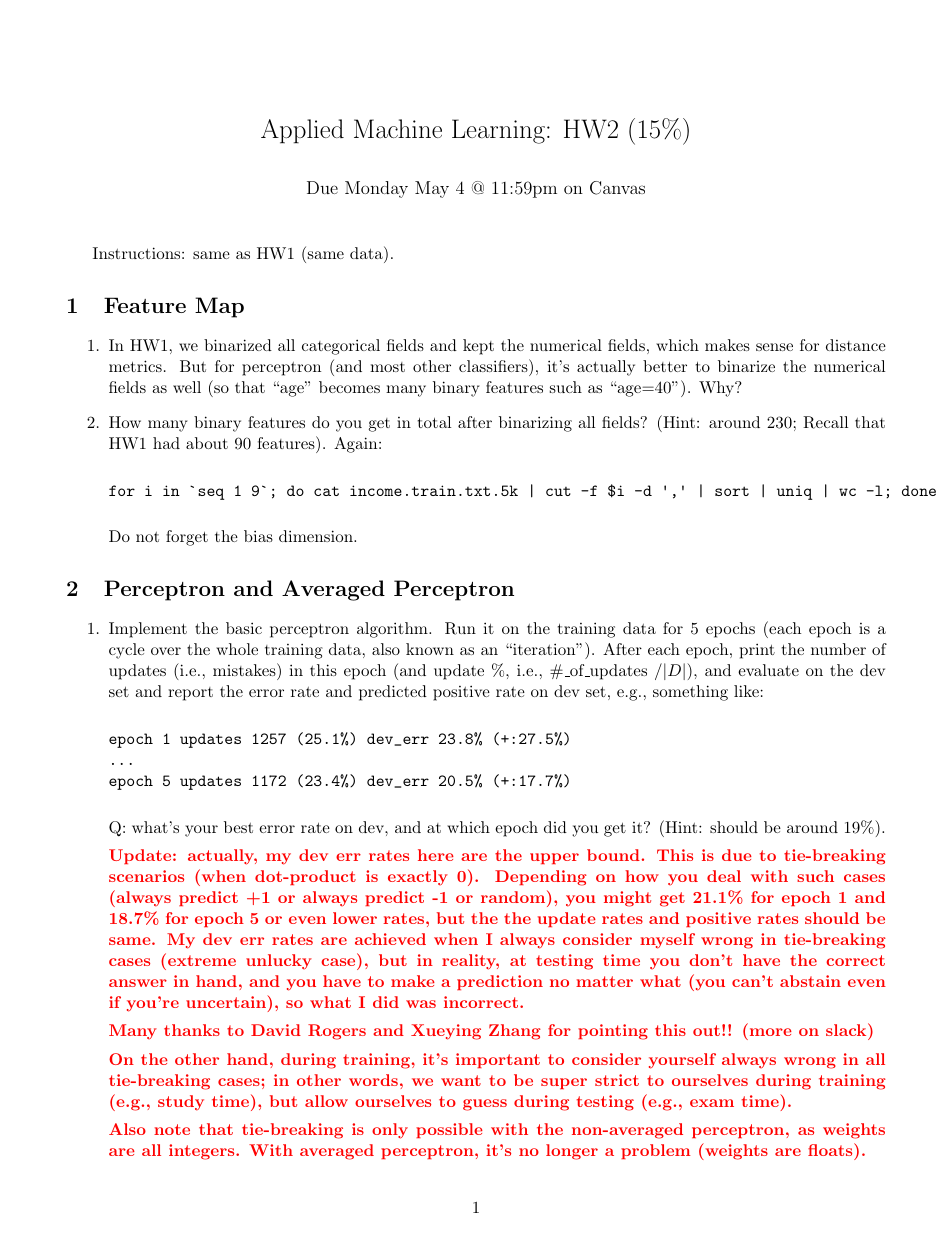  What do you see at coordinates (485, 1105) in the document?
I see `guess` at bounding box center [485, 1105].
